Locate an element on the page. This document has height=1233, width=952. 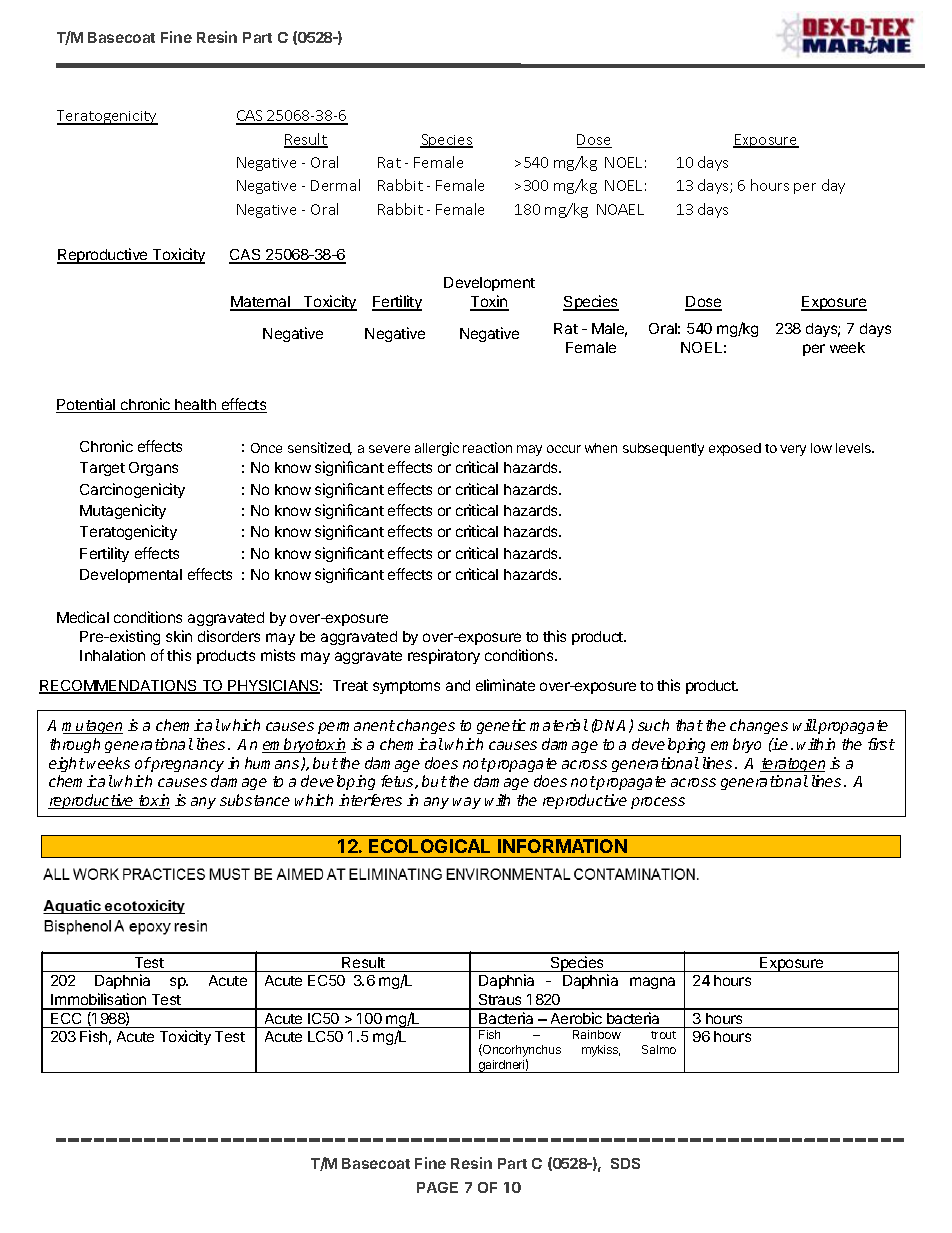
and is located at coordinates (458, 685).
